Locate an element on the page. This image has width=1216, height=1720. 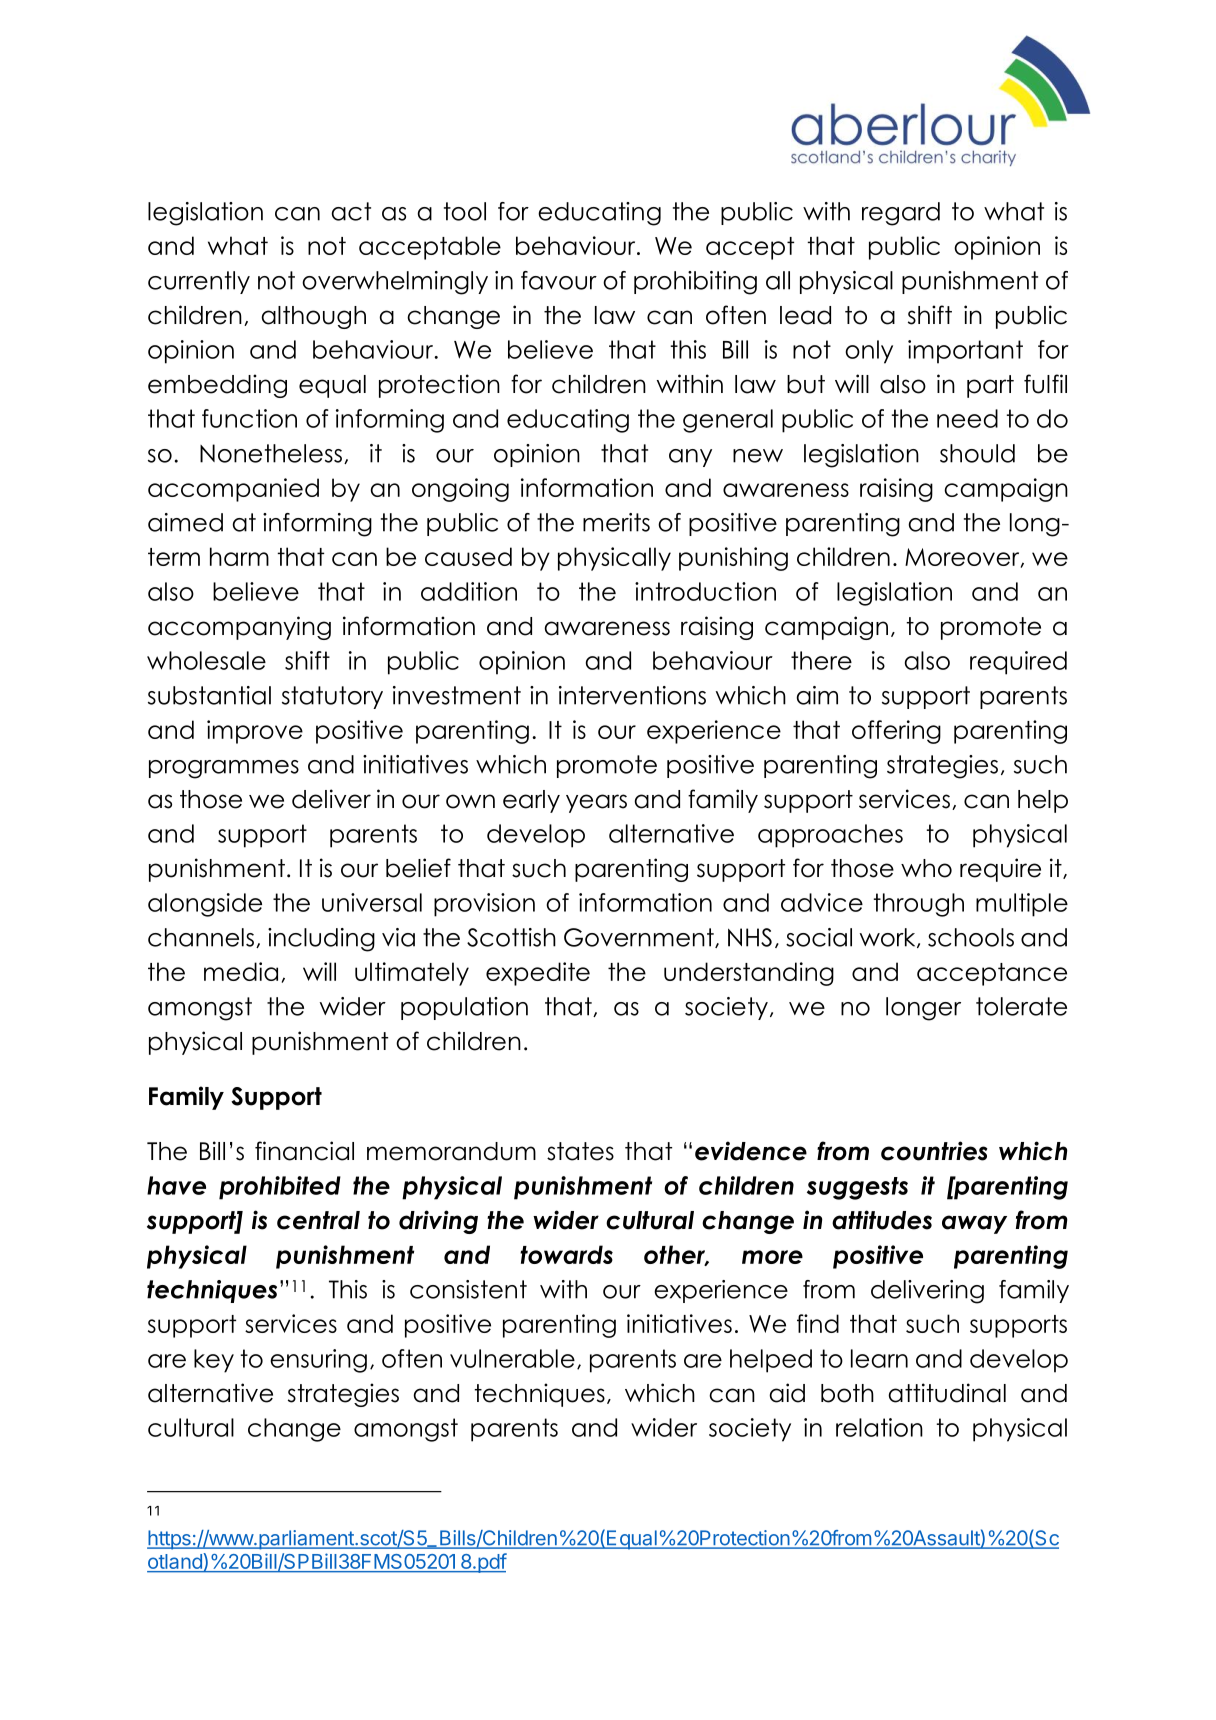
there is located at coordinates (821, 660).
